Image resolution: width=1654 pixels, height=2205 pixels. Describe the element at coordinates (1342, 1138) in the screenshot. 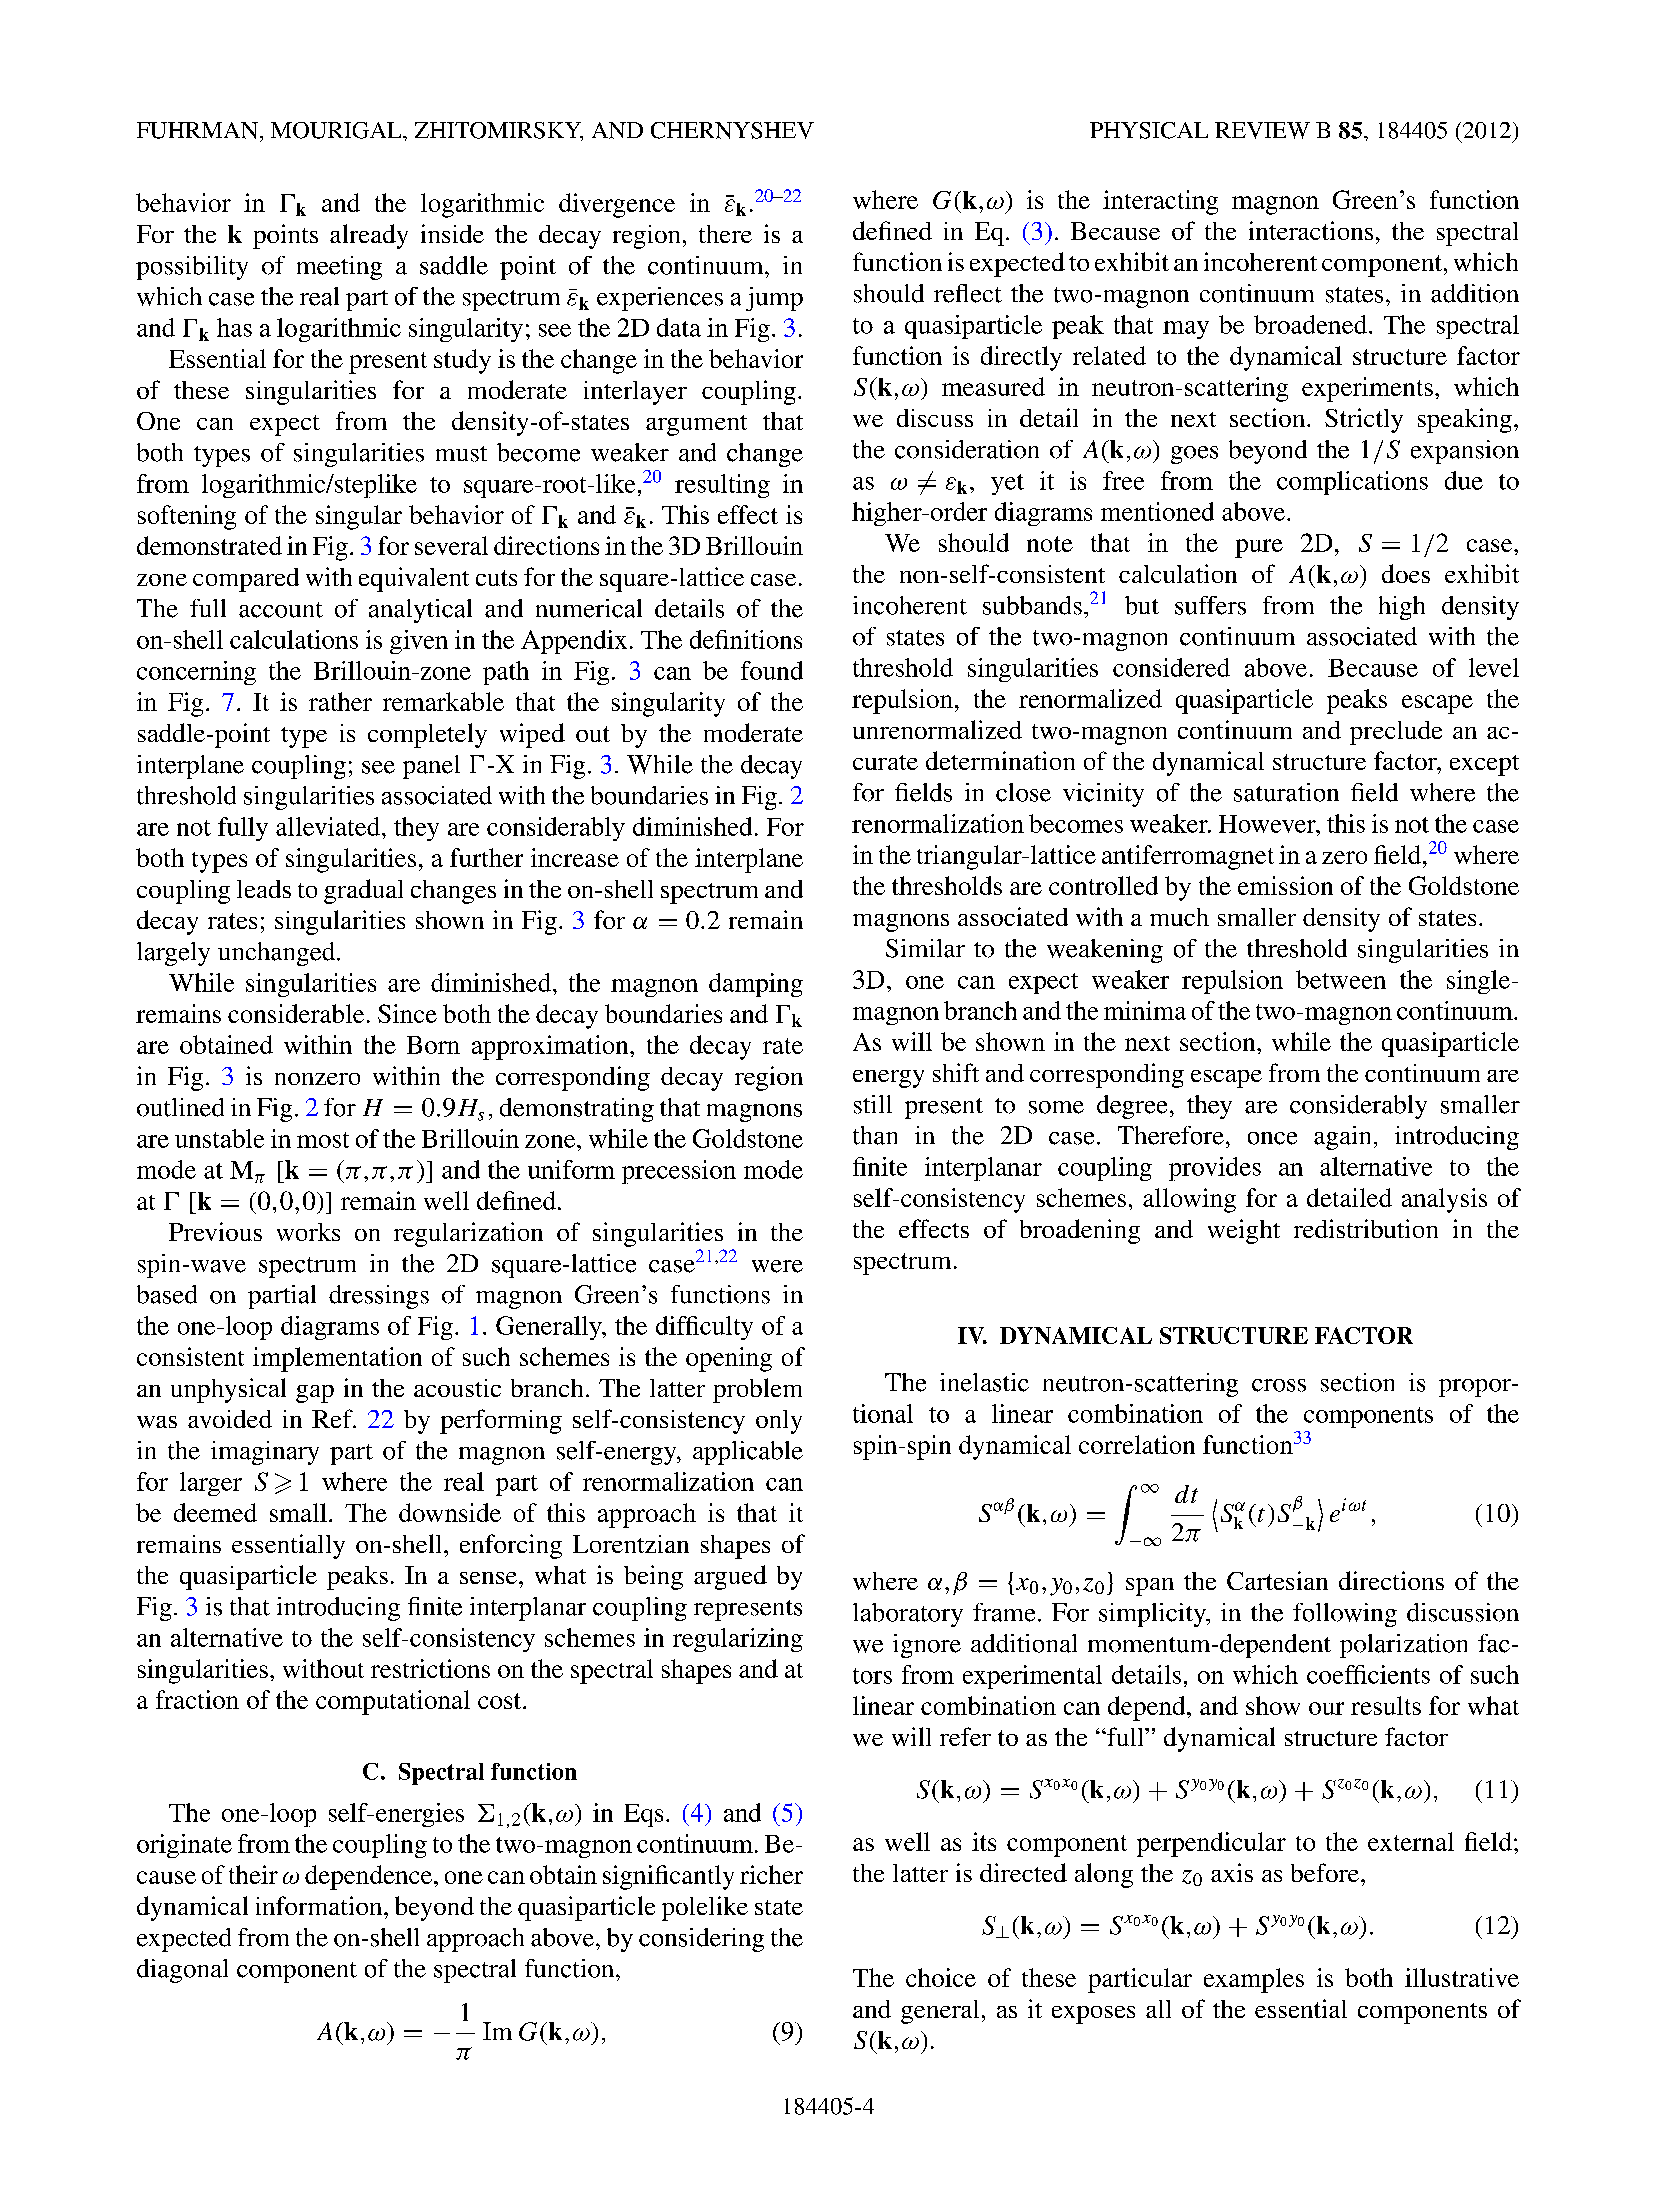

I see `again` at that location.
